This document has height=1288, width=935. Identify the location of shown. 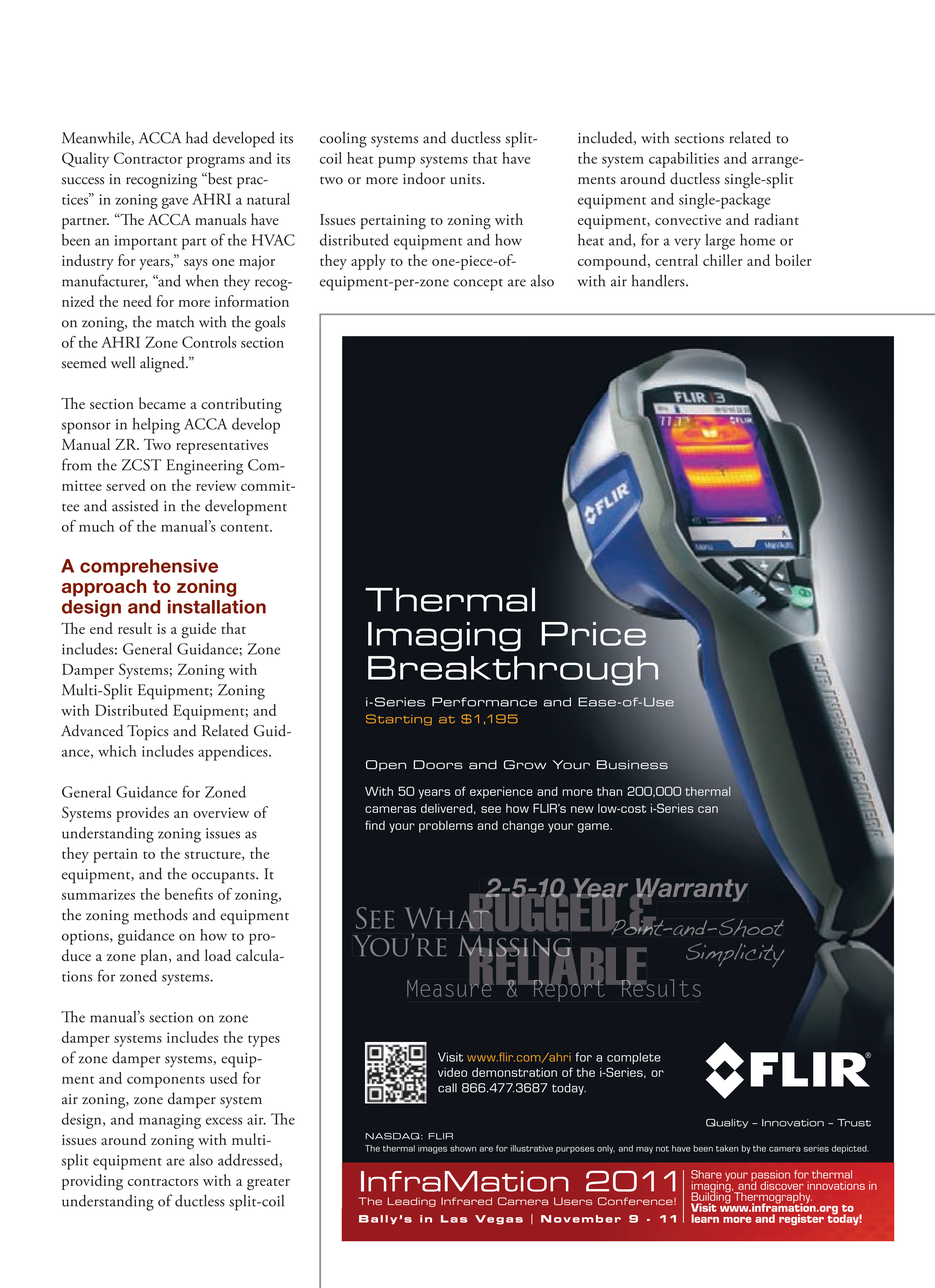
(463, 1148).
